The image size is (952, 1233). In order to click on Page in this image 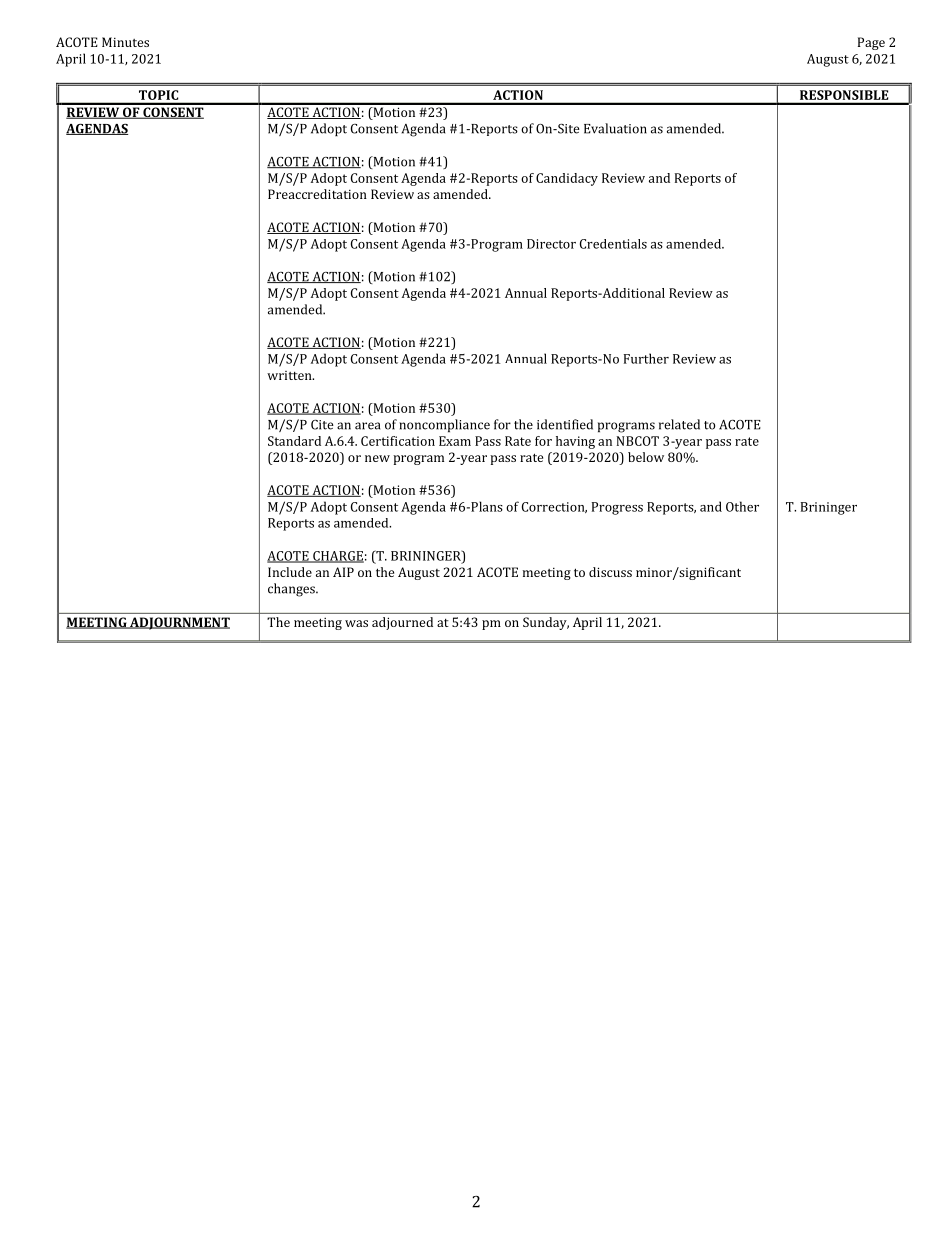, I will do `click(871, 43)`.
